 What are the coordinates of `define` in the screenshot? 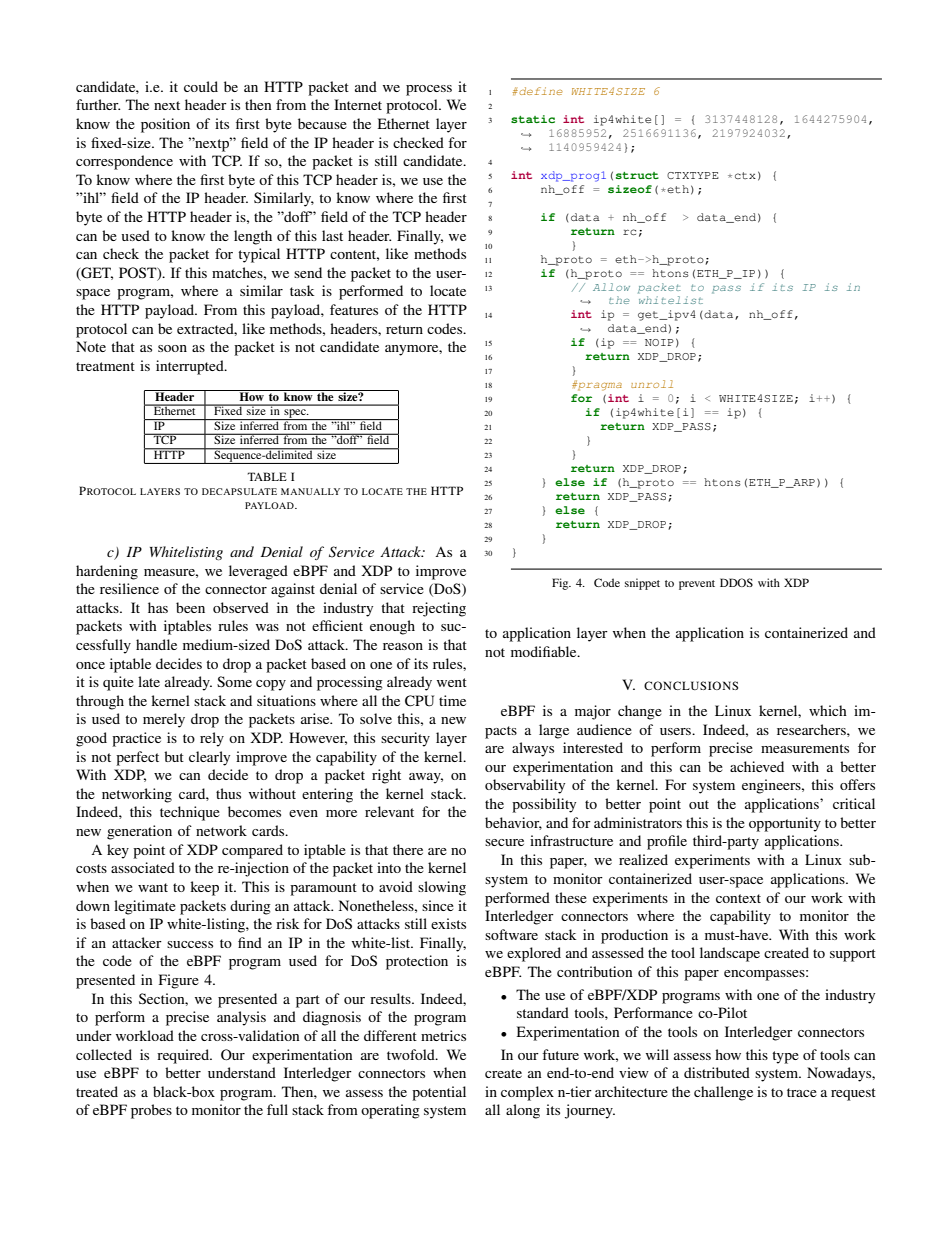 It's located at (540, 91).
